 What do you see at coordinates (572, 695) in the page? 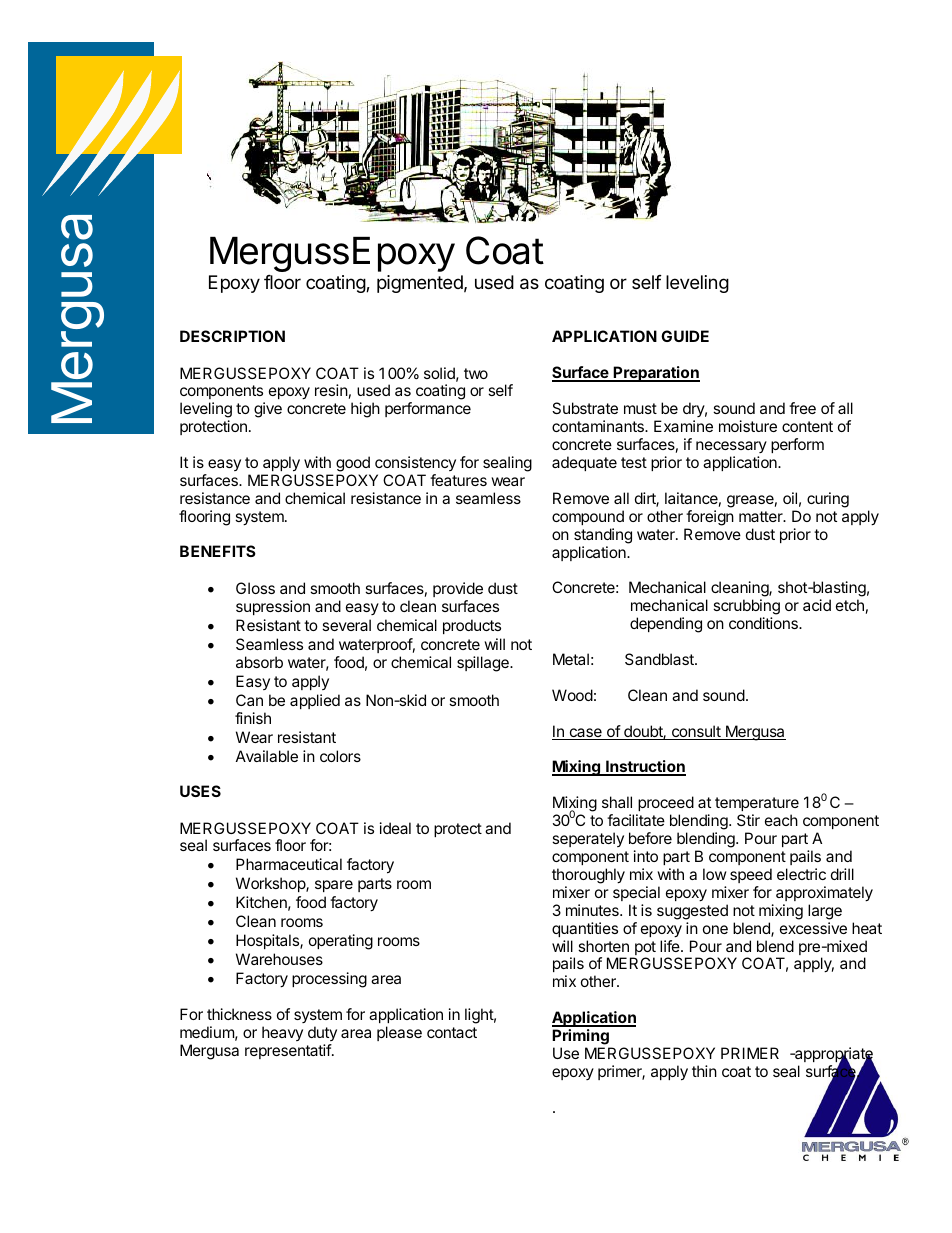
I see `Wood` at bounding box center [572, 695].
